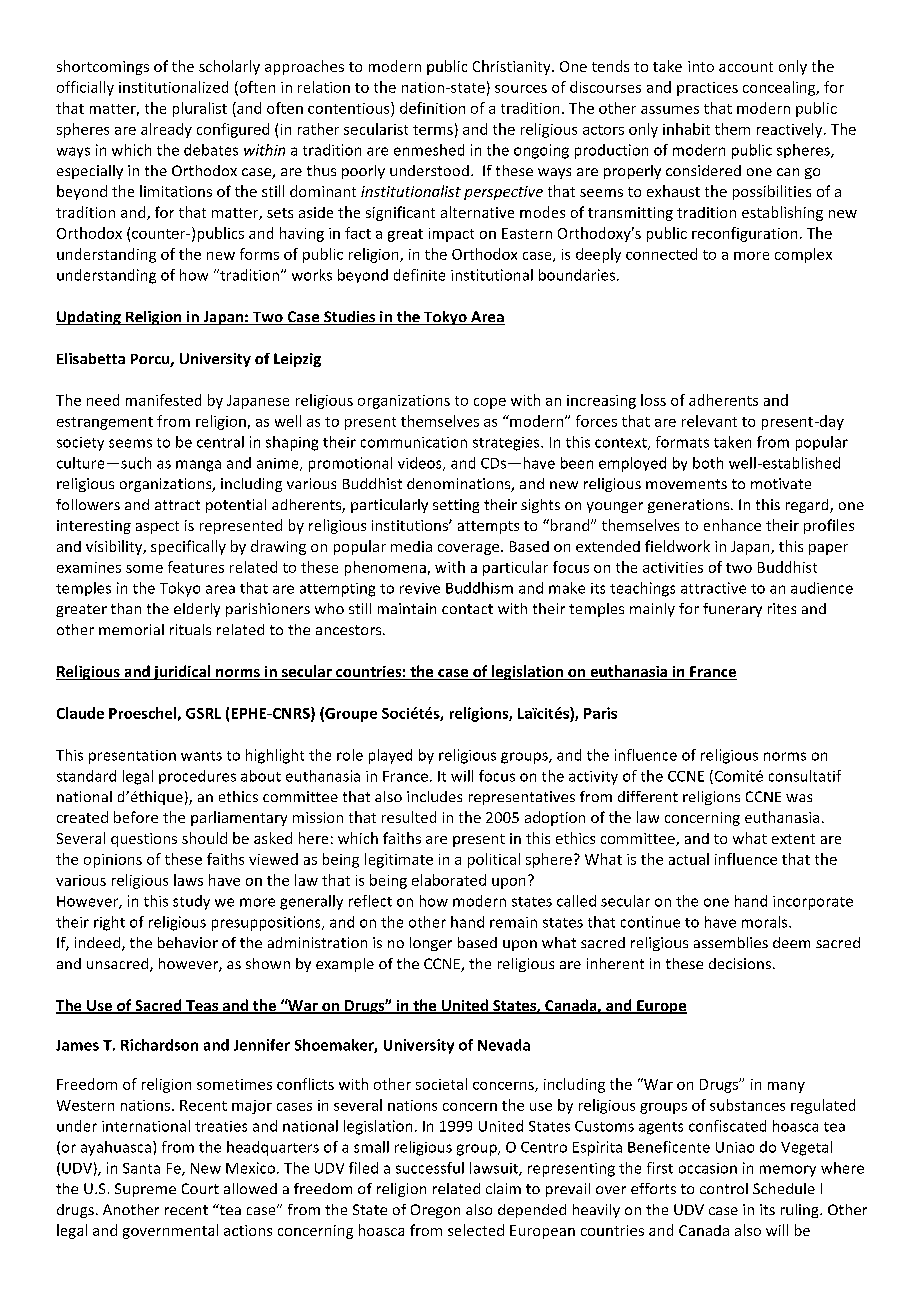 This screenshot has width=924, height=1308. Describe the element at coordinates (200, 109) in the screenshot. I see `pluralist` at that location.
